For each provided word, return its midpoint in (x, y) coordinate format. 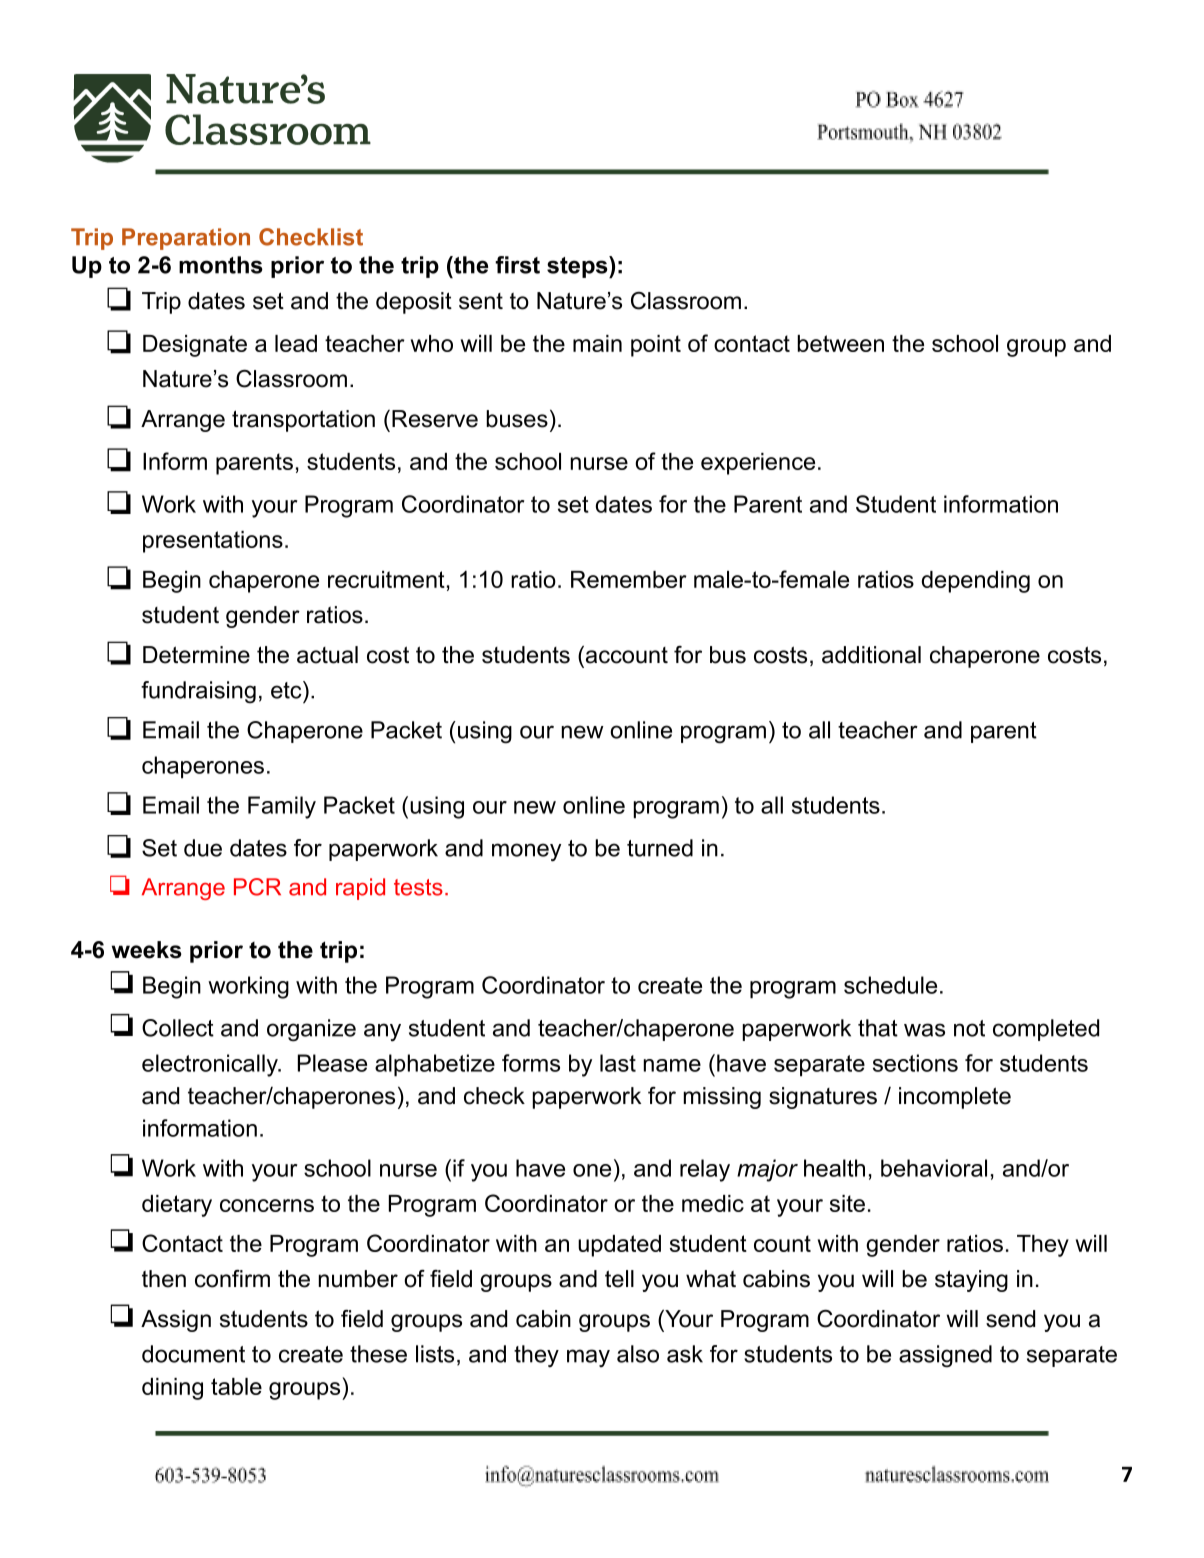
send (1010, 1319)
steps (577, 267)
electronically (211, 1065)
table (236, 1386)
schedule (890, 985)
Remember (629, 579)
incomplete (955, 1098)
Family (282, 807)
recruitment (386, 579)
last (618, 1063)
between (840, 343)
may (588, 1358)
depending (976, 582)
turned (660, 848)
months (221, 265)
